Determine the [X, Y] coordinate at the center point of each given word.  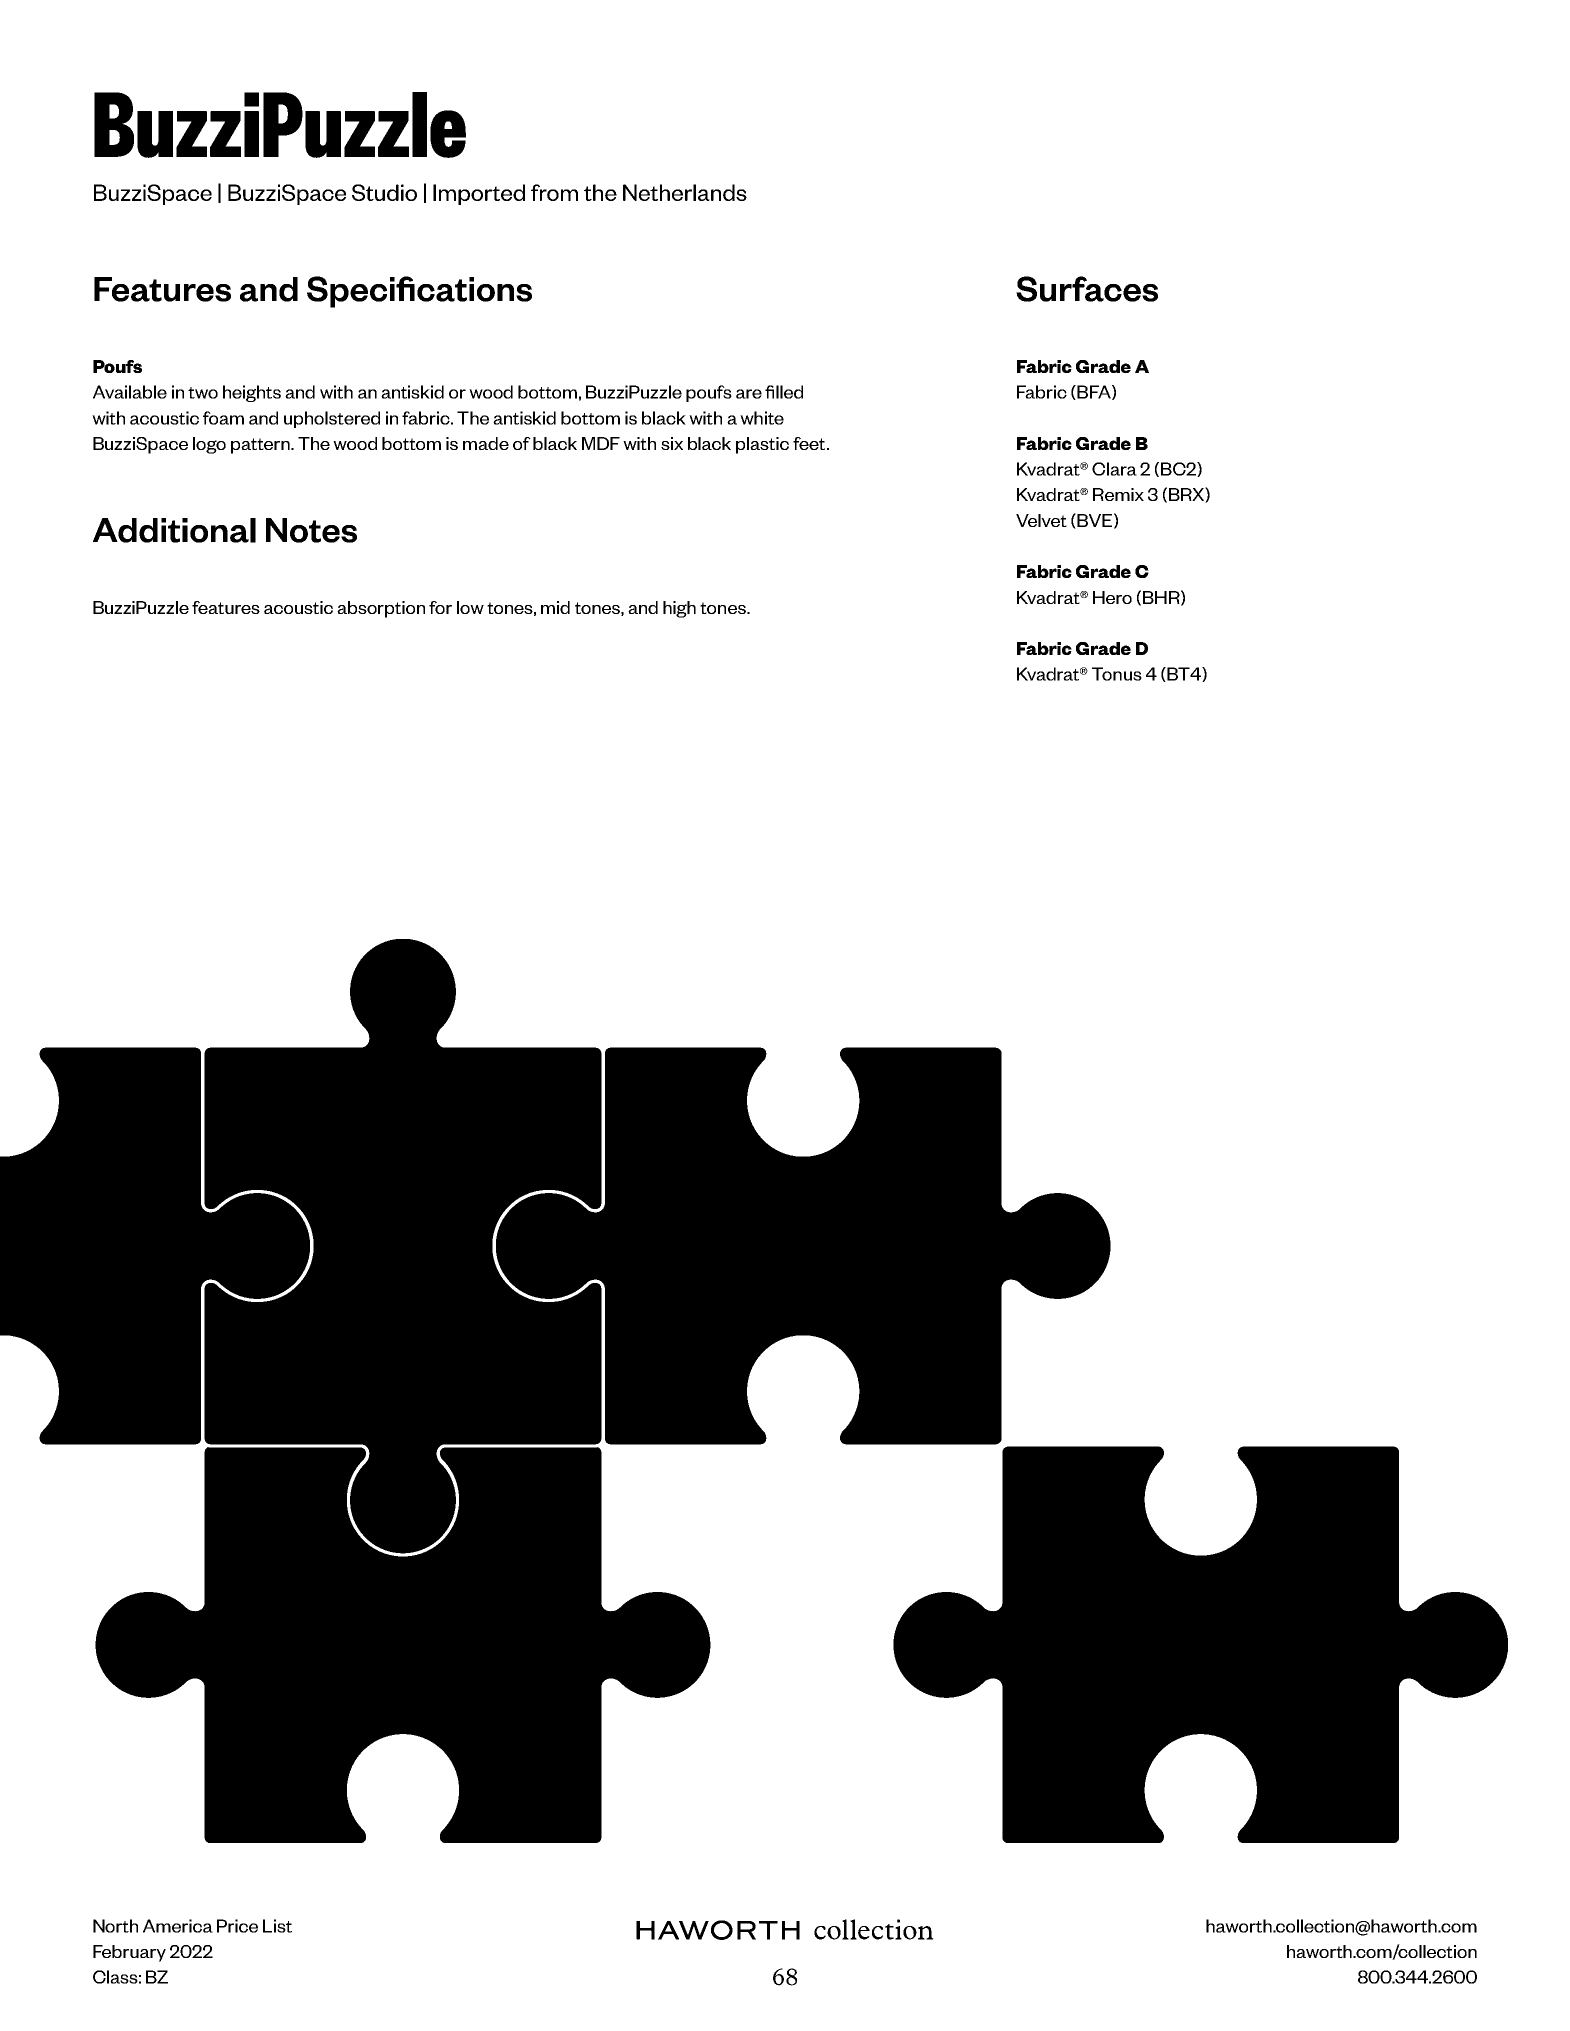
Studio [384, 192]
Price [237, 1926]
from [554, 192]
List [277, 1926]
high [679, 609]
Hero [1112, 597]
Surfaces [1087, 289]
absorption [381, 609]
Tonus [1117, 674]
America [178, 1926]
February [129, 1953]
